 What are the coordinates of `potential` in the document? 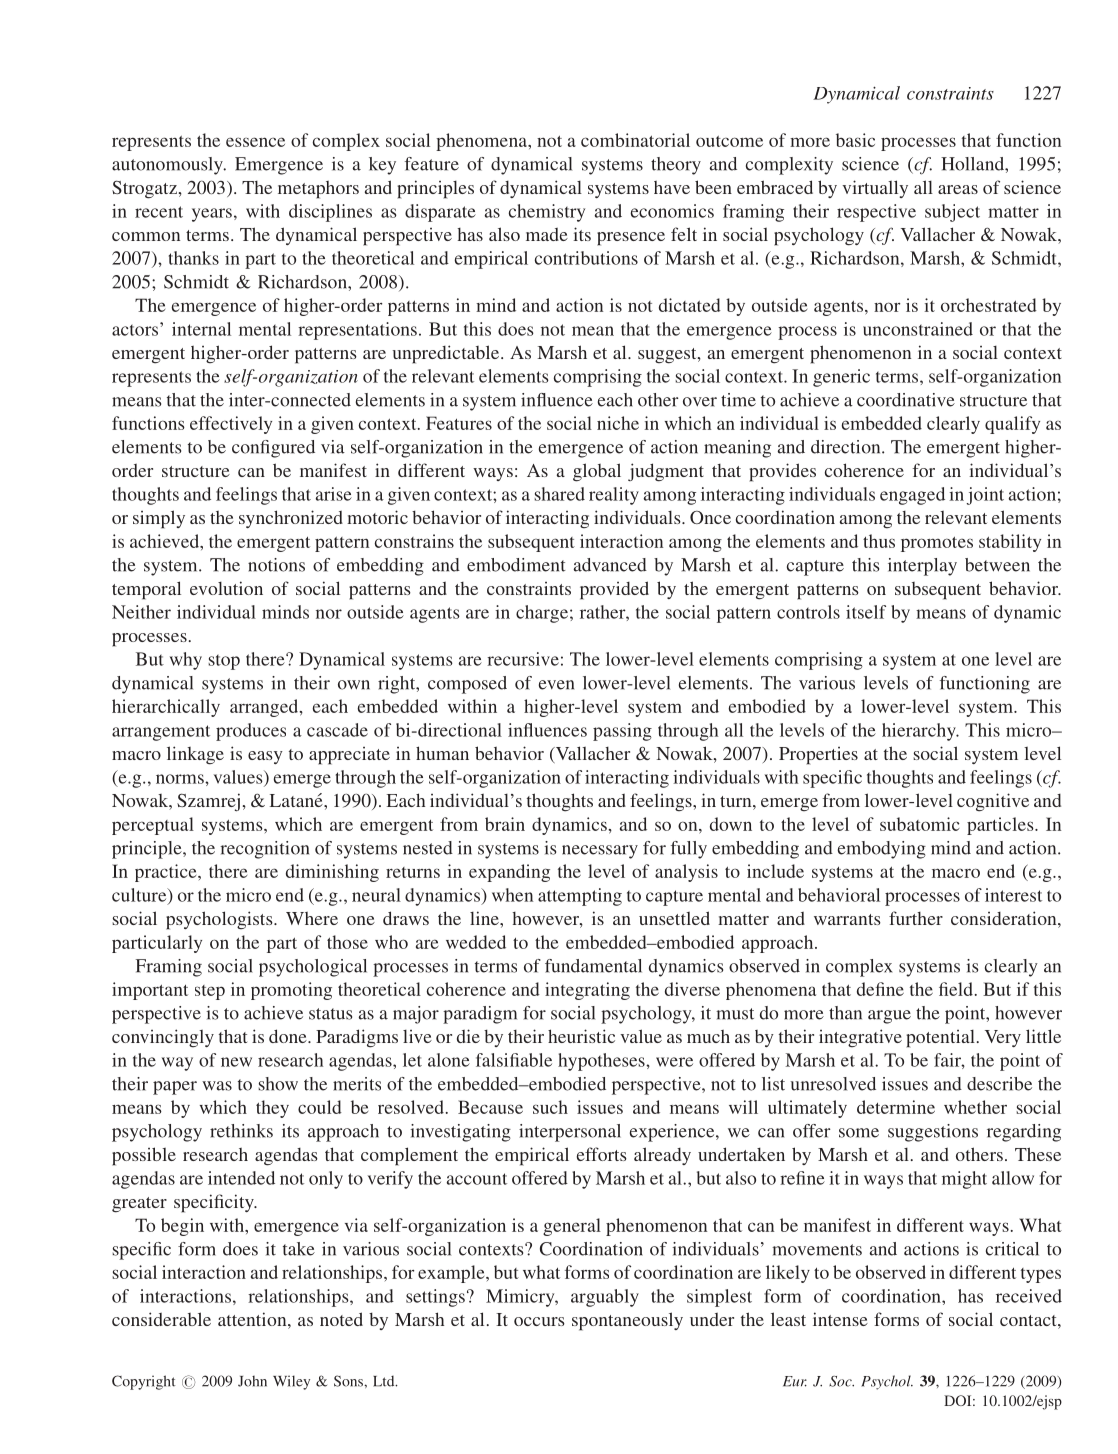 It's located at (940, 1039).
